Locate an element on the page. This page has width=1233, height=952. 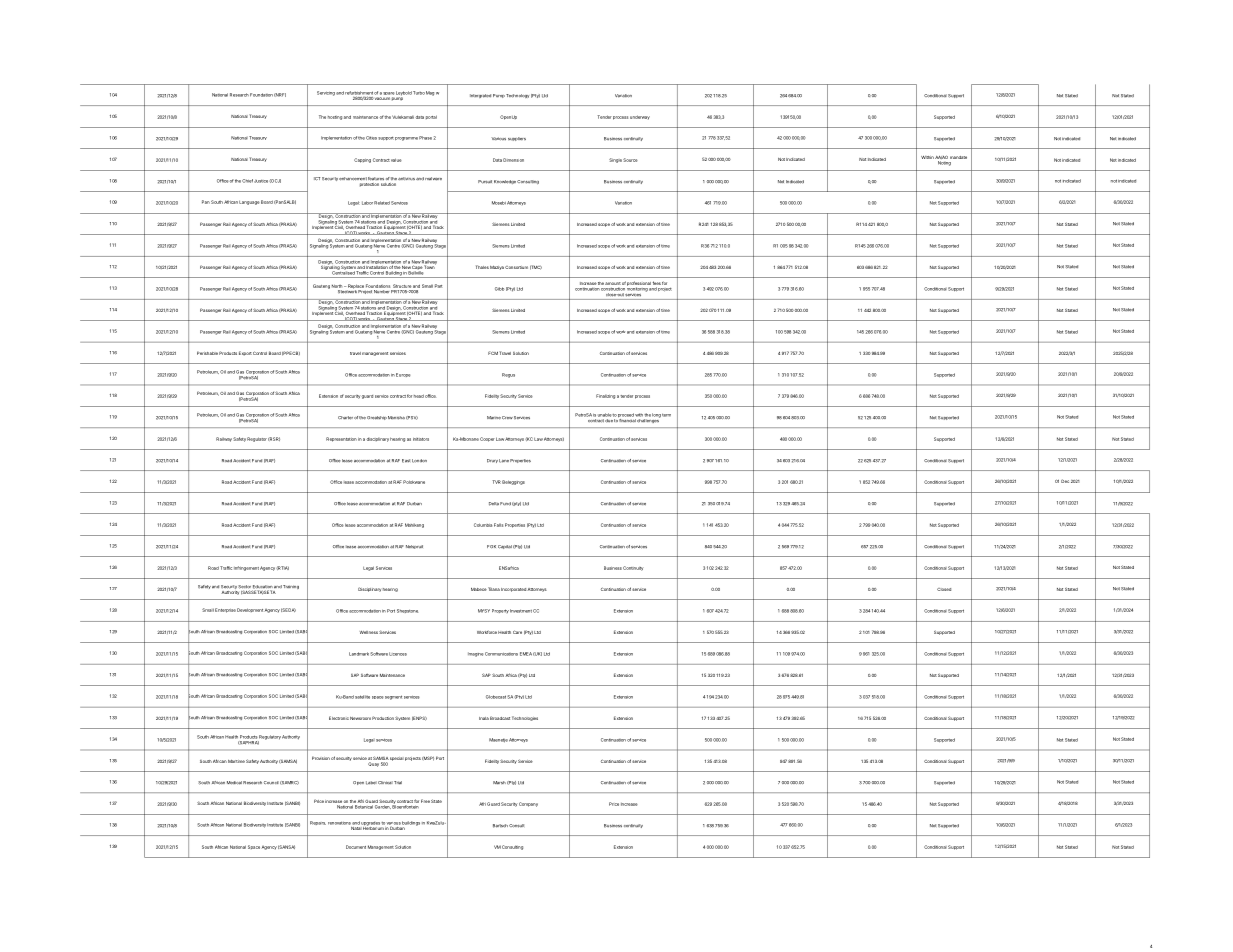
mandate is located at coordinates (958, 157).
